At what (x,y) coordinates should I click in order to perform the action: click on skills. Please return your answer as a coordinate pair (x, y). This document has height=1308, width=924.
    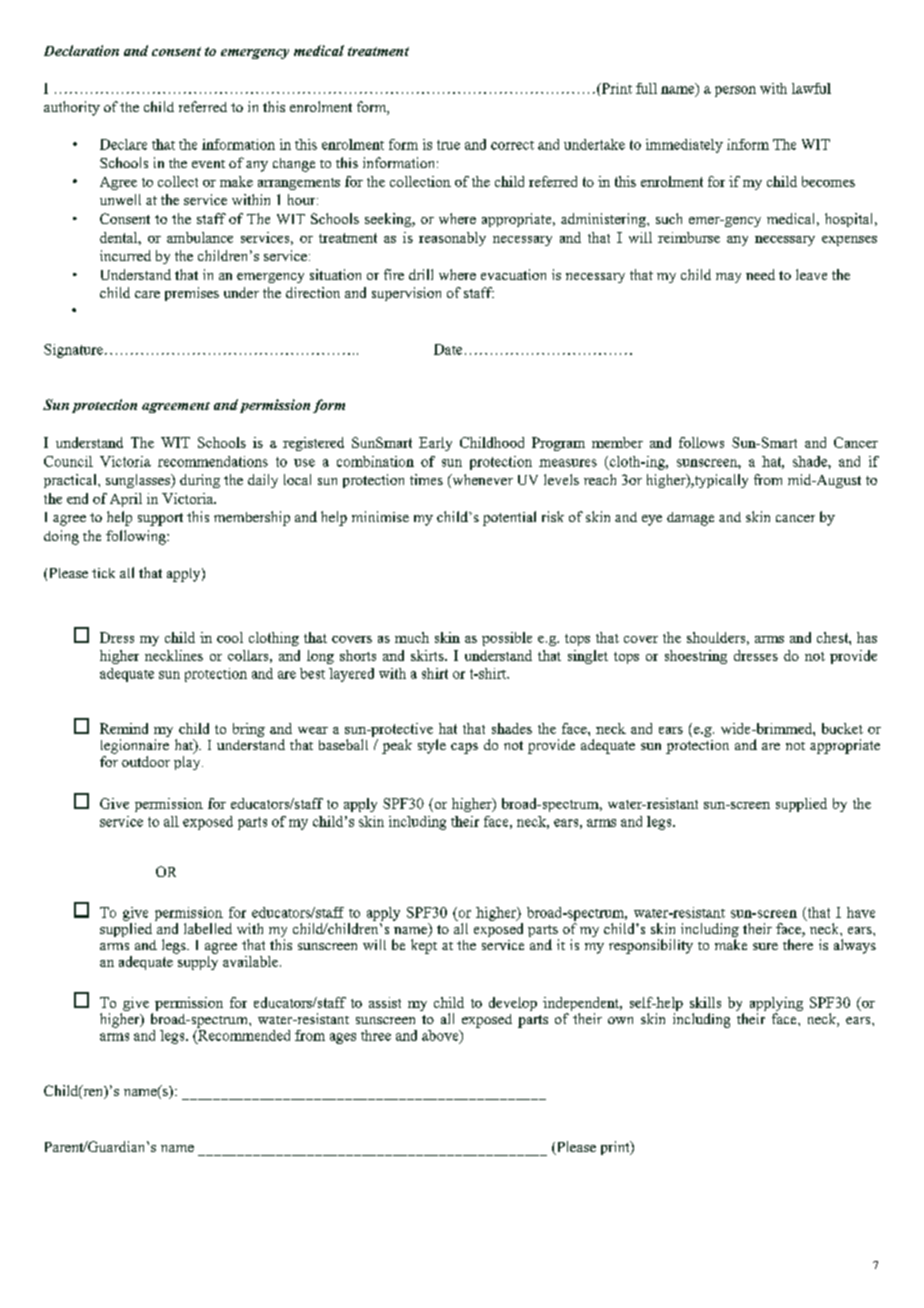
    Looking at the image, I should click on (705, 1002).
